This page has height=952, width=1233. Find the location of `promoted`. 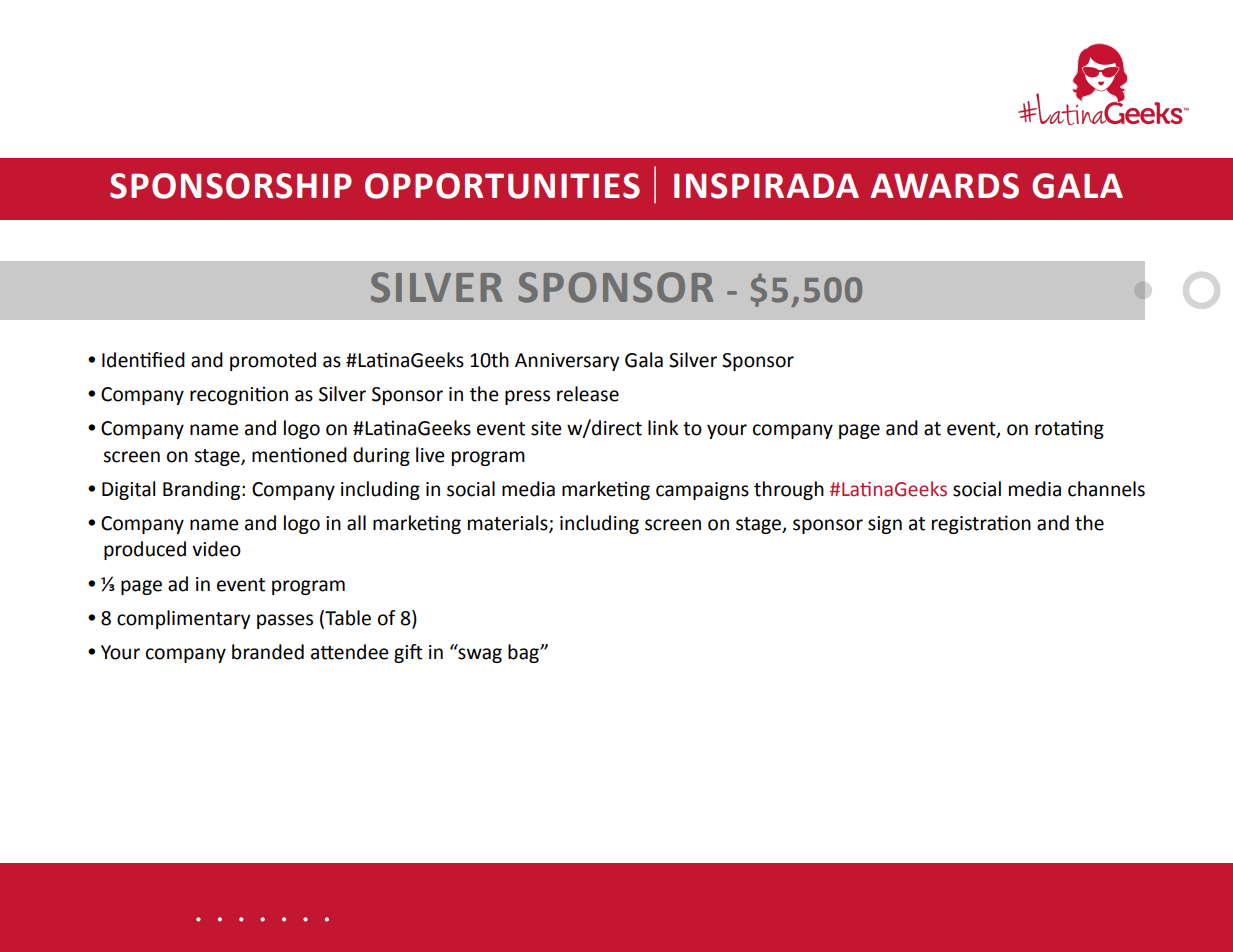

promoted is located at coordinates (273, 361).
